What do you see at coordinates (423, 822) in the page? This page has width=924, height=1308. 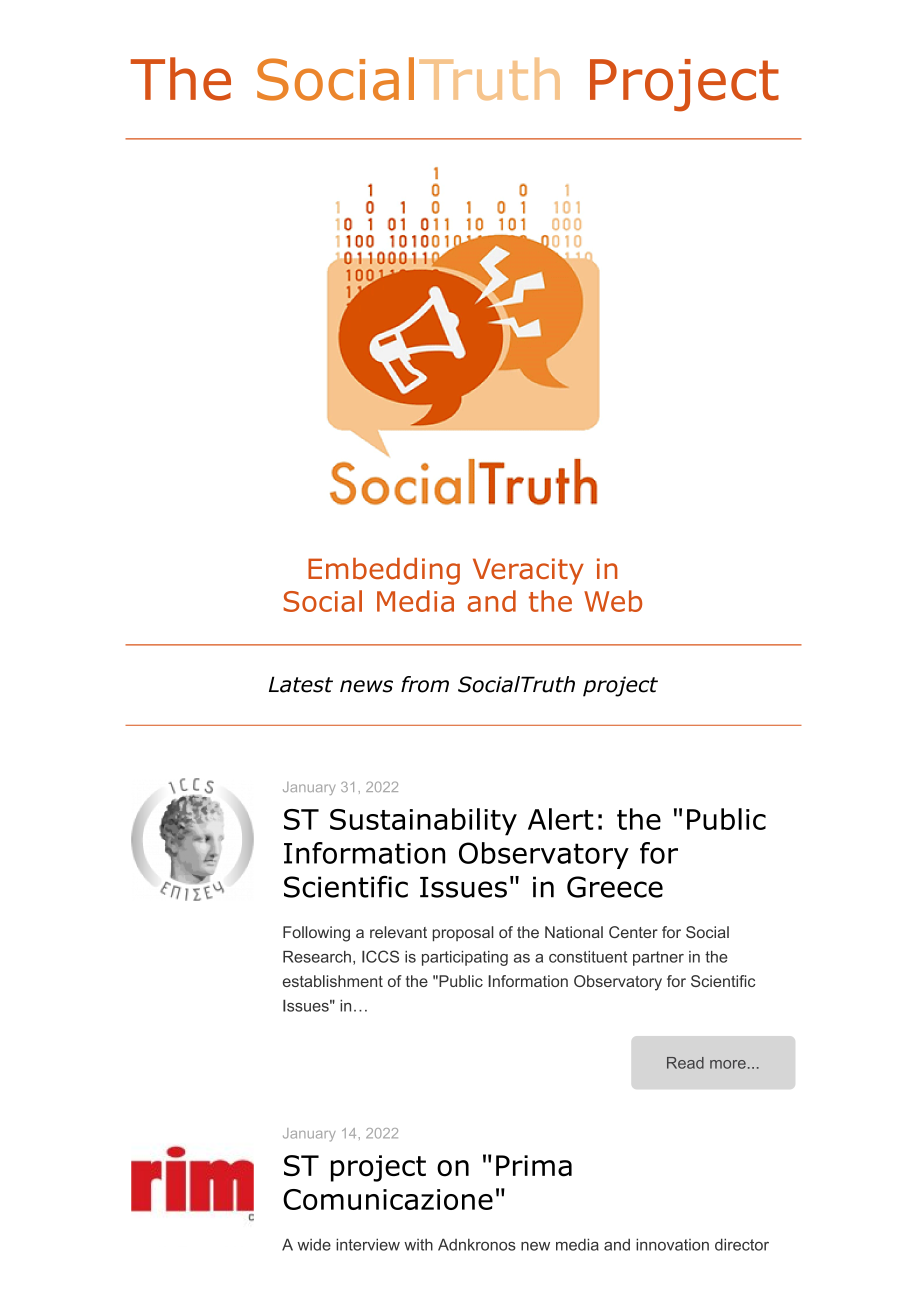 I see `Sustainability` at bounding box center [423, 822].
